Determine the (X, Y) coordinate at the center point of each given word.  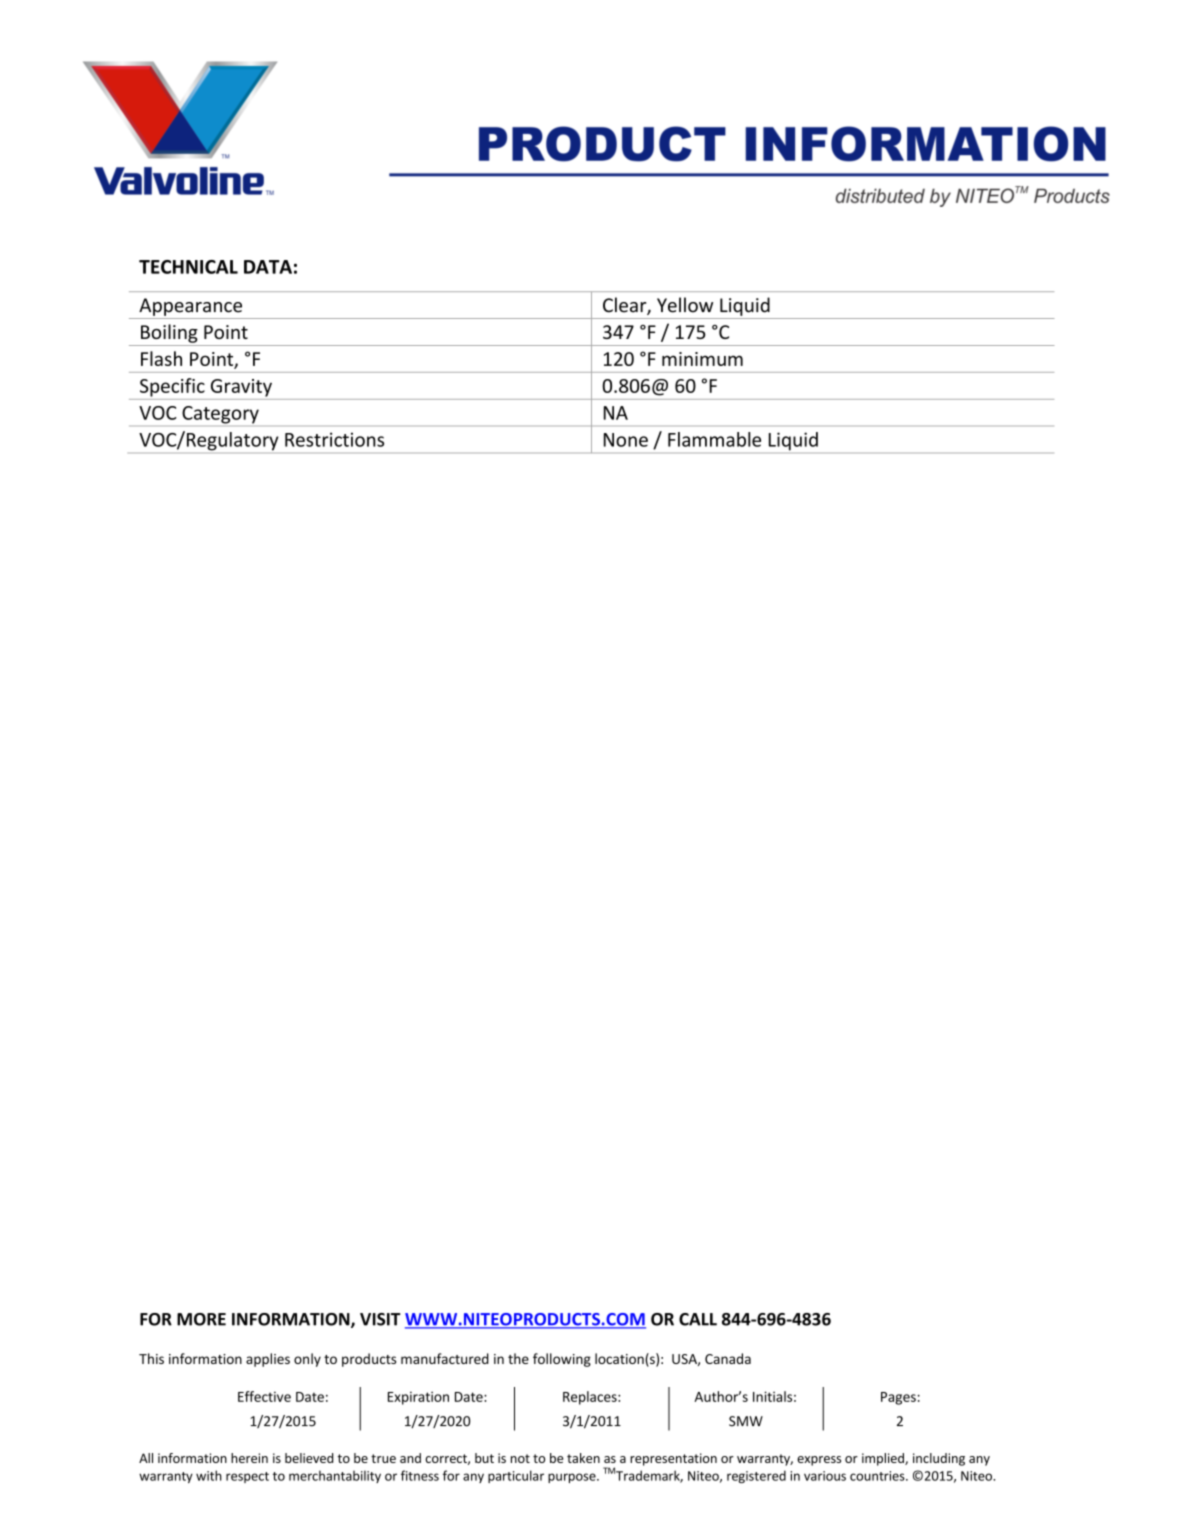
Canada (728, 1358)
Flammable (714, 439)
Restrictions (334, 439)
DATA (268, 267)
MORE (201, 1319)
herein (249, 1458)
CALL (698, 1319)
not (520, 1458)
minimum (702, 359)
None (626, 440)
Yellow (685, 305)
